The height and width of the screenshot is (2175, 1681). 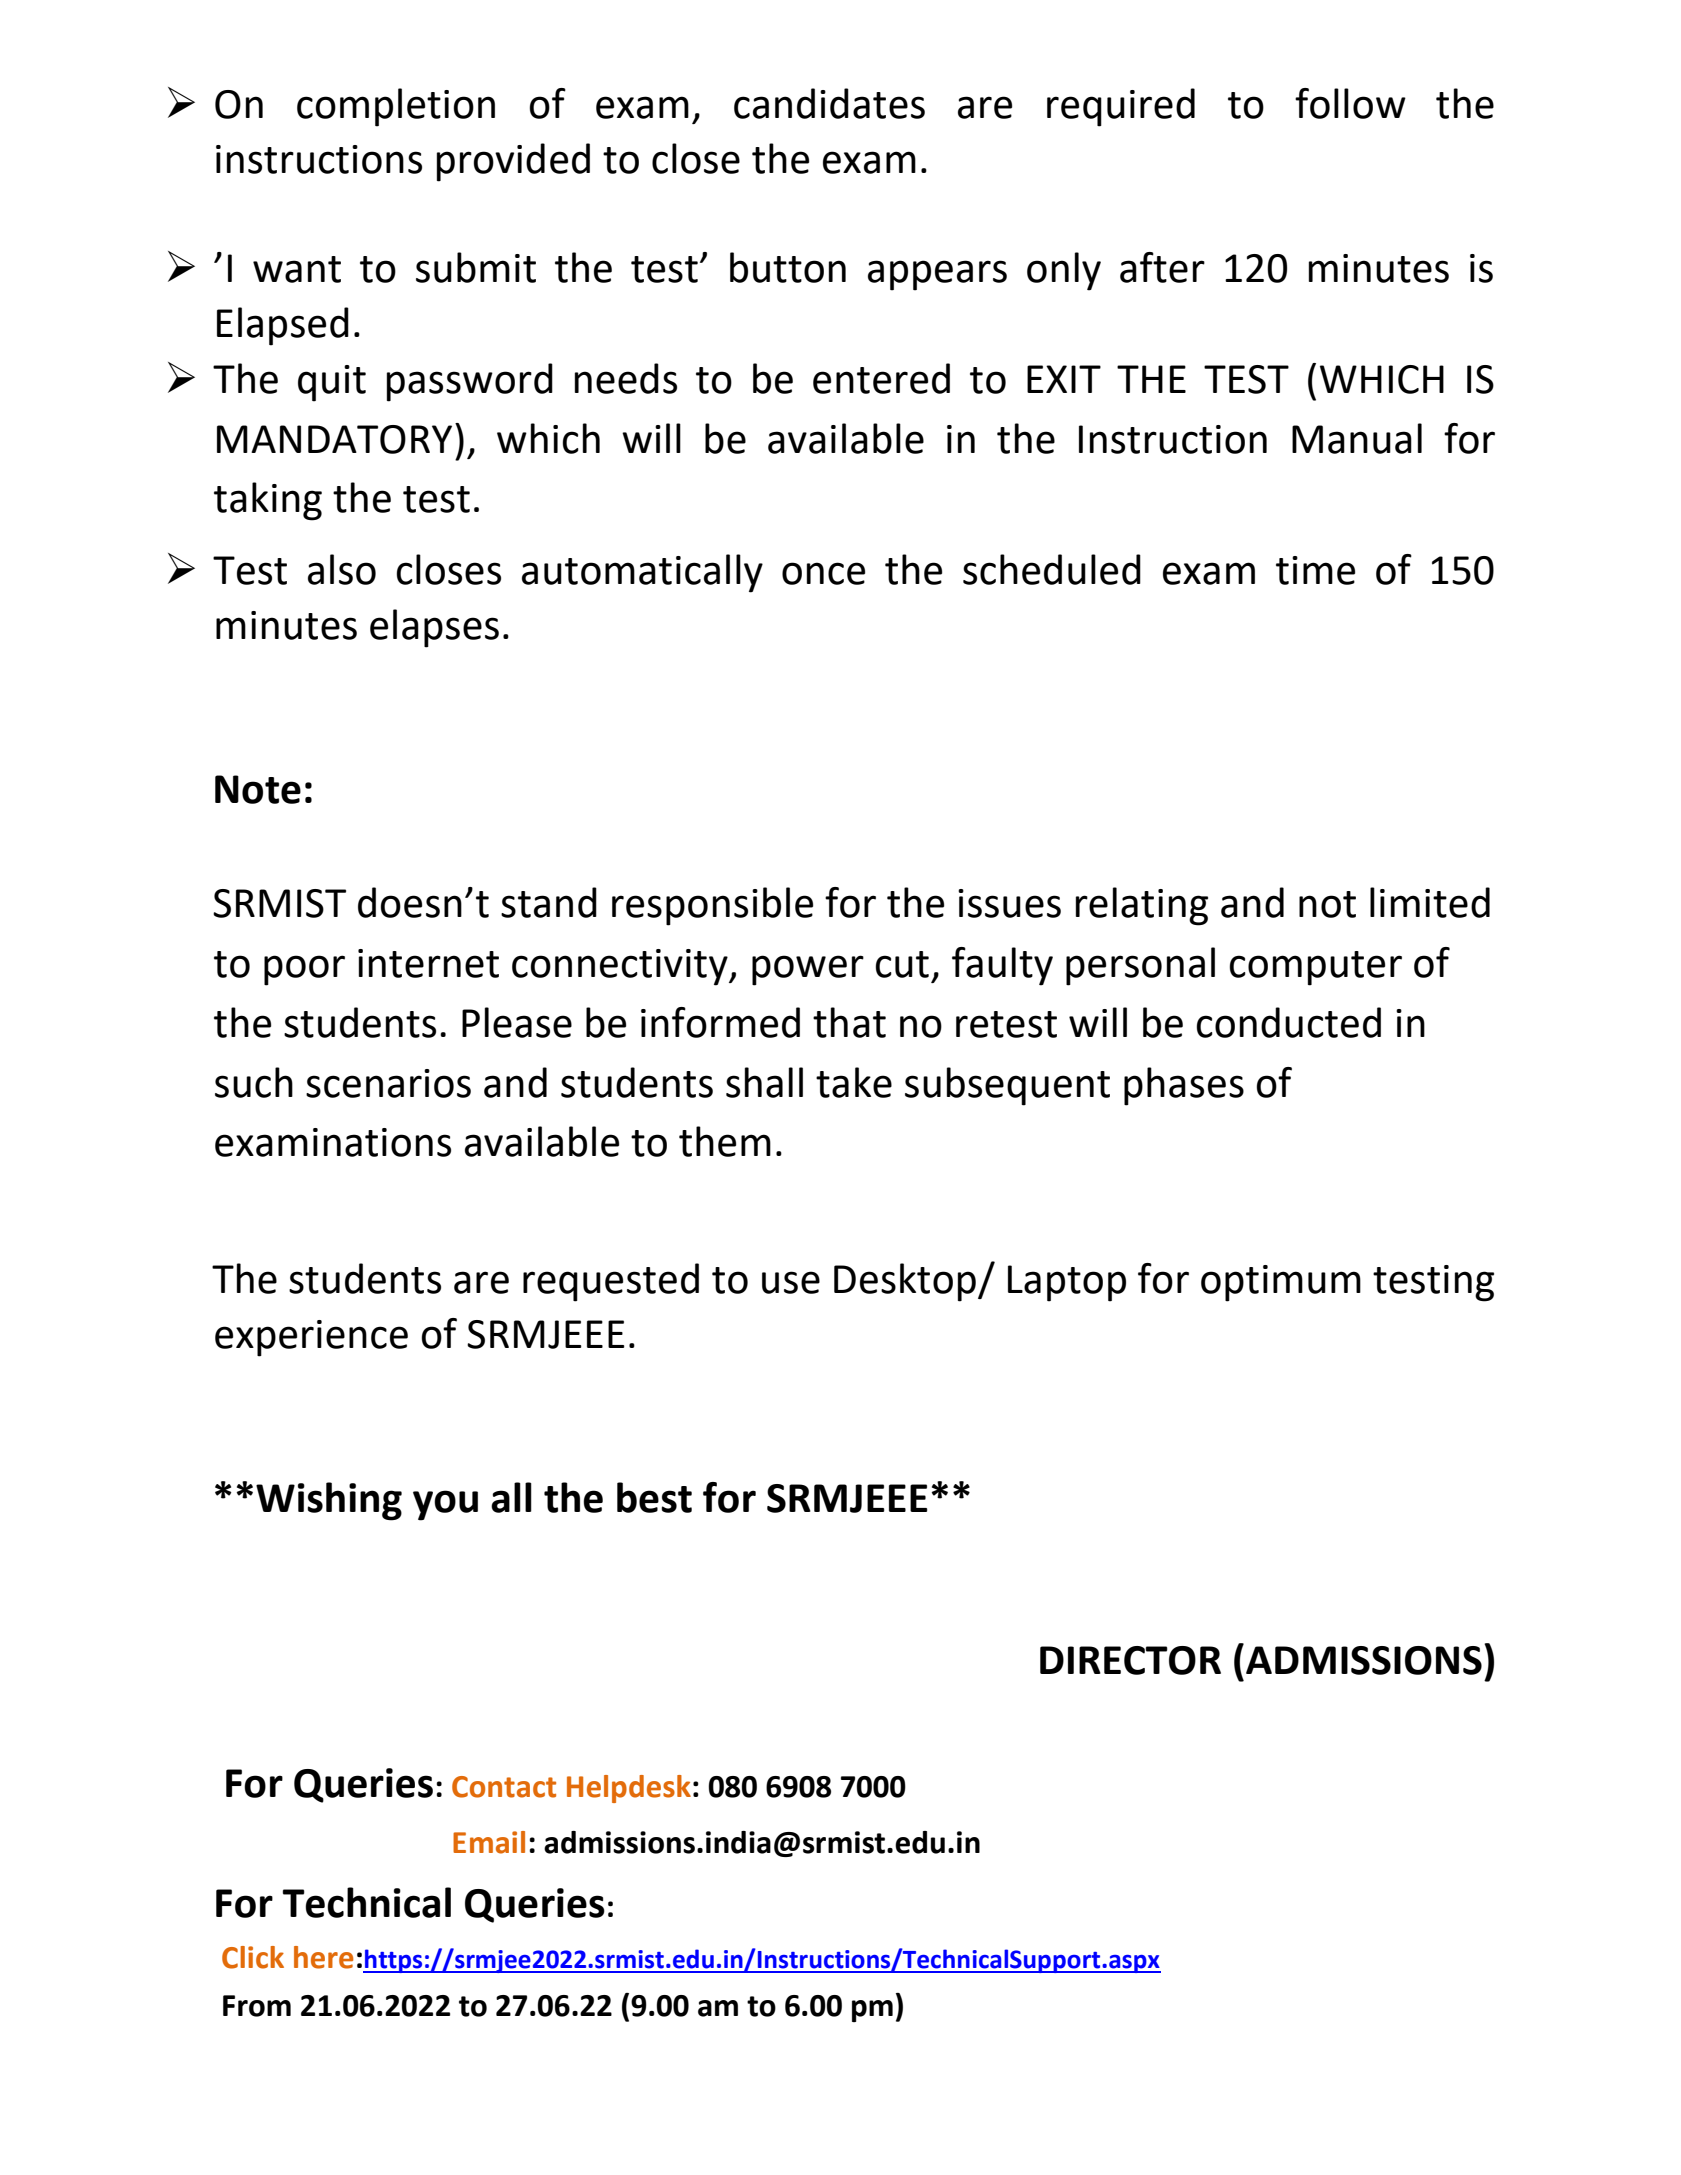 What do you see at coordinates (311, 1338) in the screenshot?
I see `experience` at bounding box center [311, 1338].
